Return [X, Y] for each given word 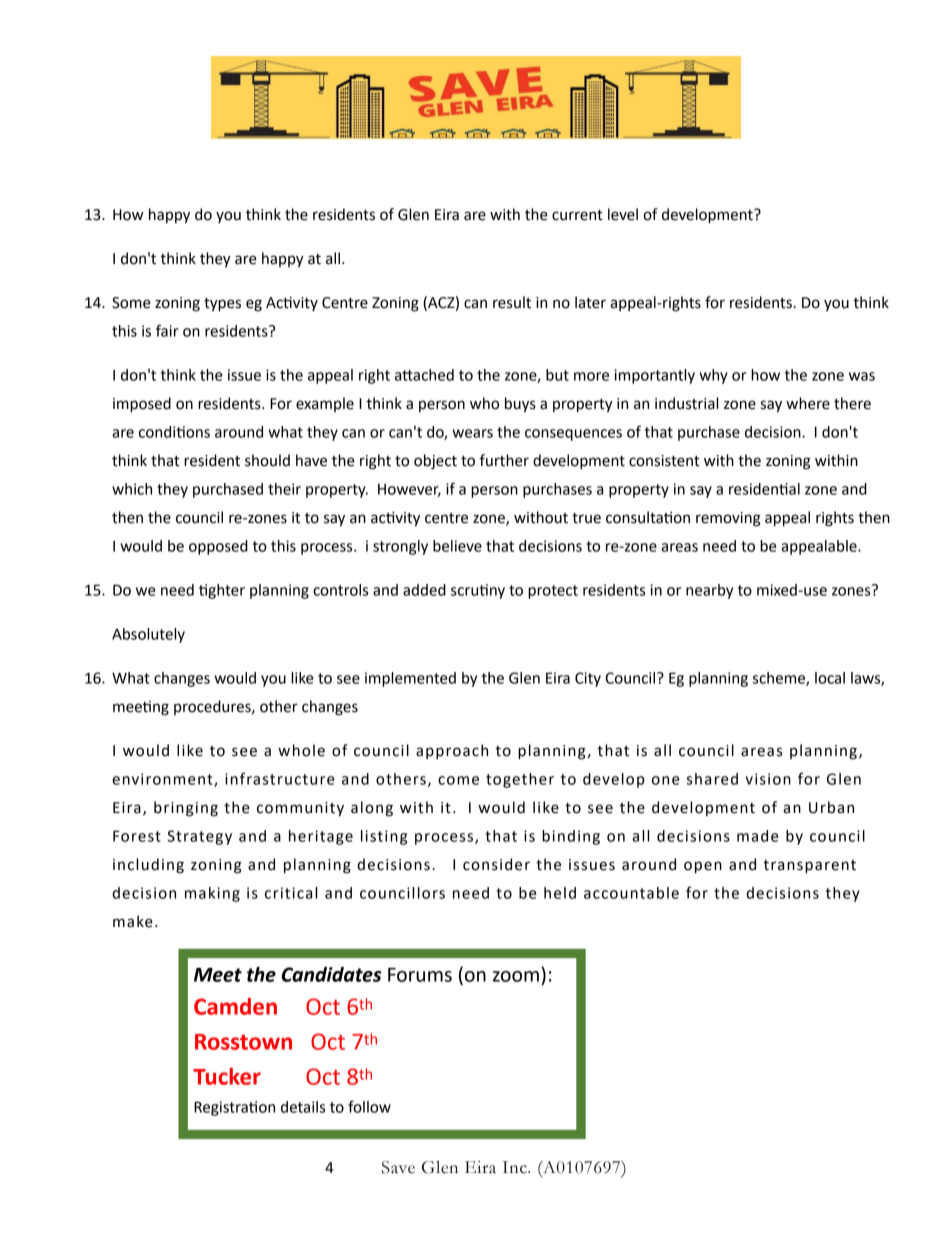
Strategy [199, 837]
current [577, 215]
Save [398, 1167]
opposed [218, 547]
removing [728, 519]
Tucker [227, 1076]
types [222, 305]
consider [496, 864]
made [758, 836]
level [623, 214]
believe [457, 546]
